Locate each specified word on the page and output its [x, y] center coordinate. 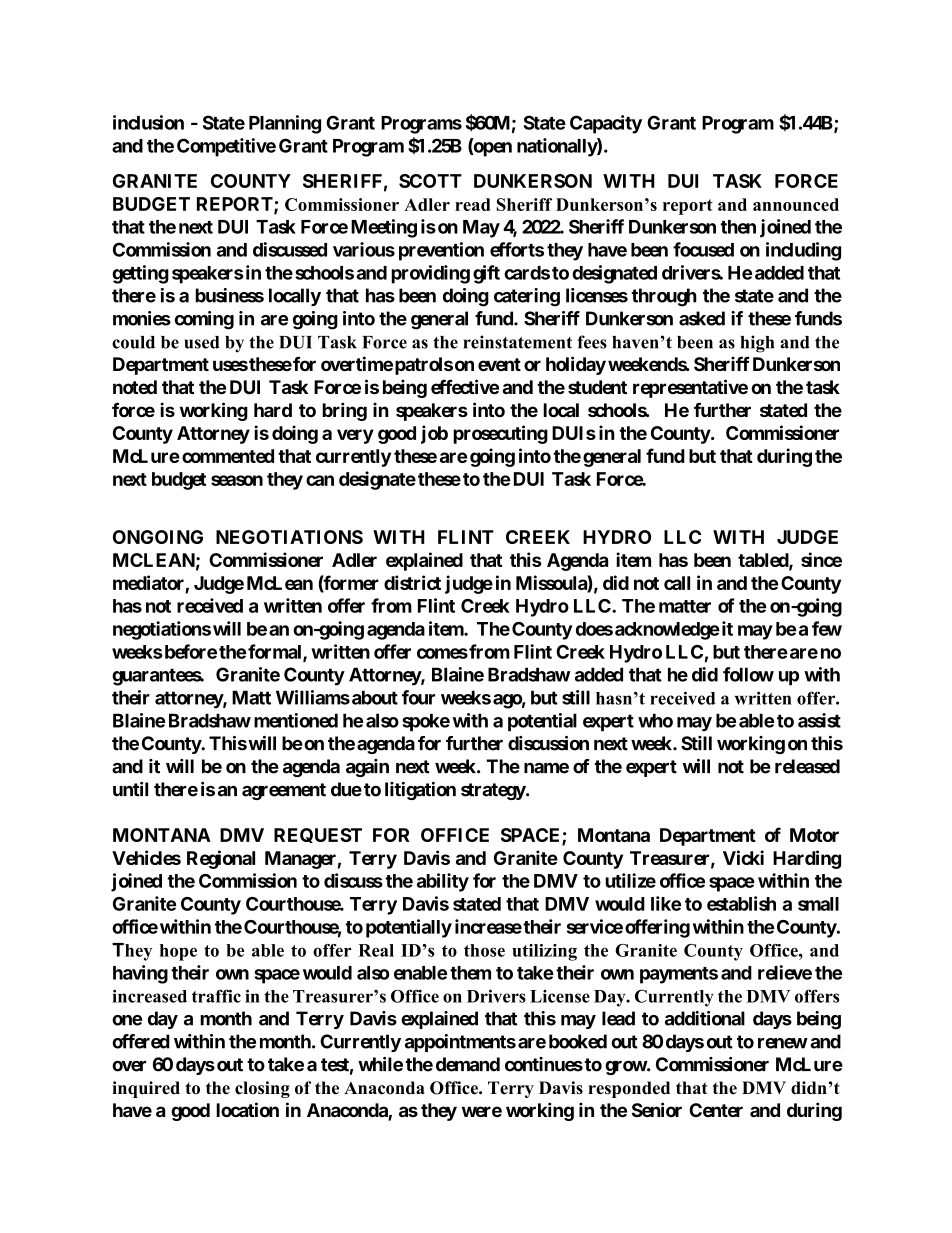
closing [262, 1089]
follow [748, 674]
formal [276, 652]
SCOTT [430, 181]
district [412, 582]
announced [796, 204]
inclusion [148, 122]
